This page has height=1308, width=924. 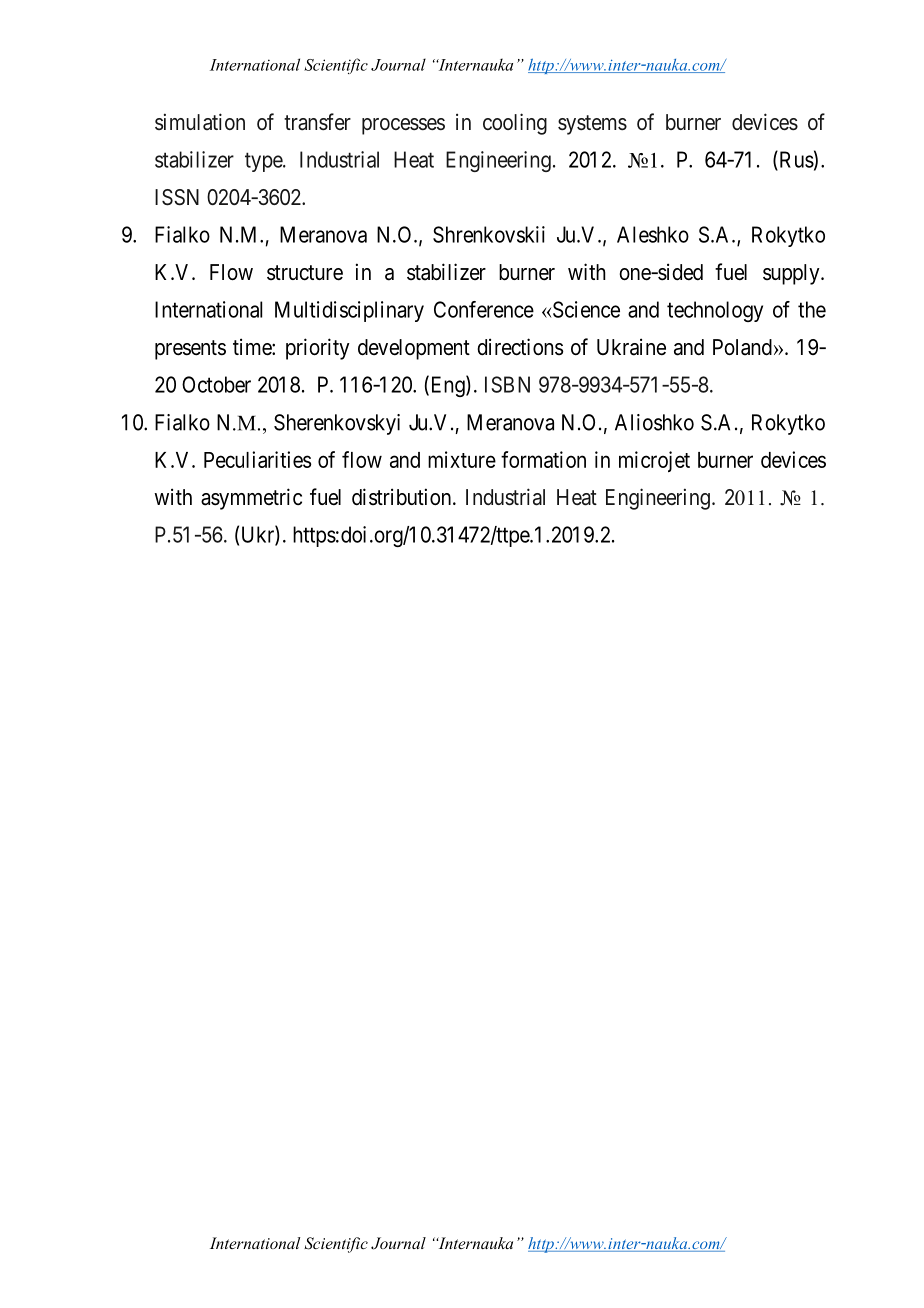 I want to click on supply, so click(x=792, y=274).
